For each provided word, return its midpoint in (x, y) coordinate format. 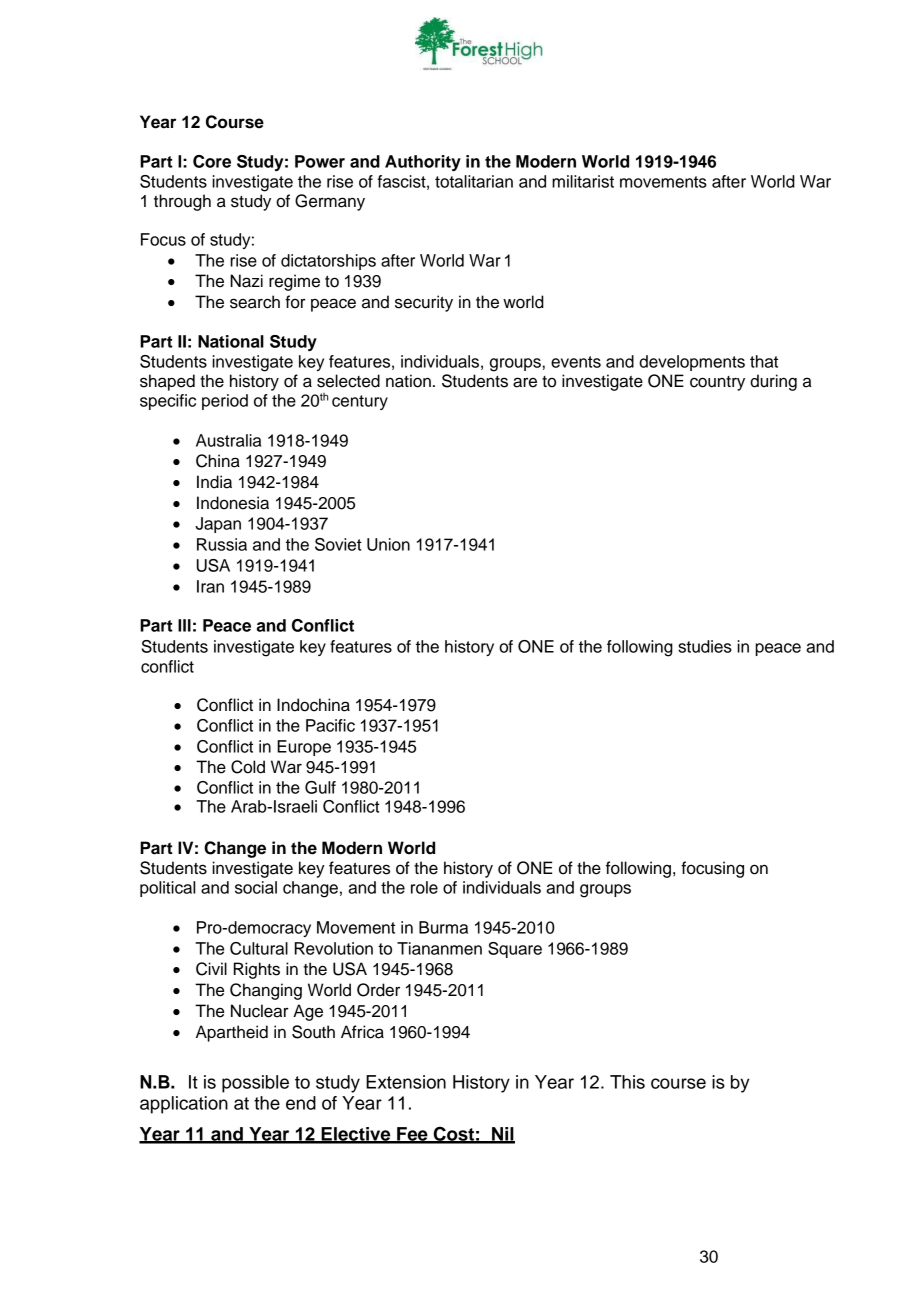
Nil (502, 1135)
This (627, 1082)
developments (692, 363)
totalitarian (474, 181)
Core (212, 161)
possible (255, 1084)
